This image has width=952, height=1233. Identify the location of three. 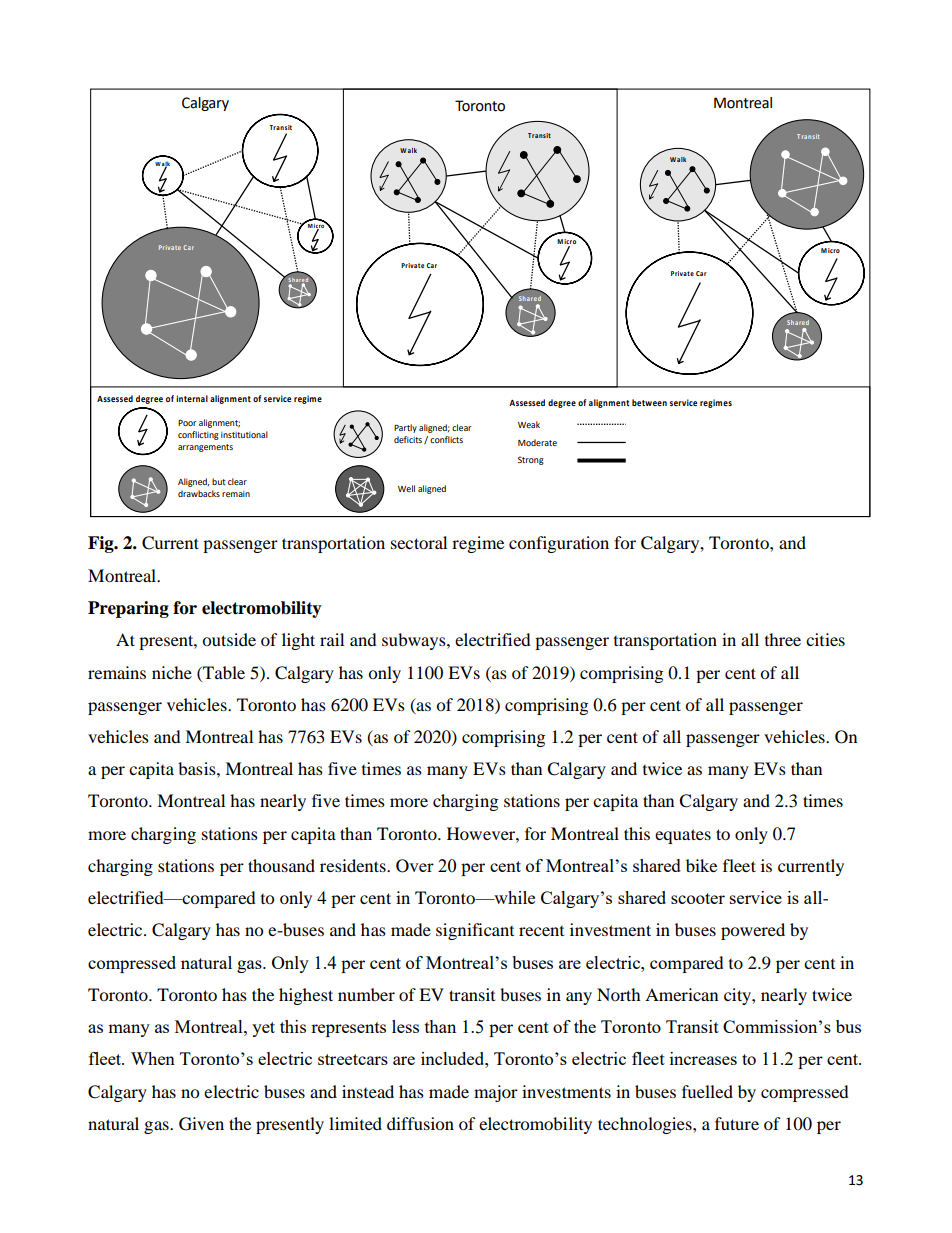
(783, 639).
